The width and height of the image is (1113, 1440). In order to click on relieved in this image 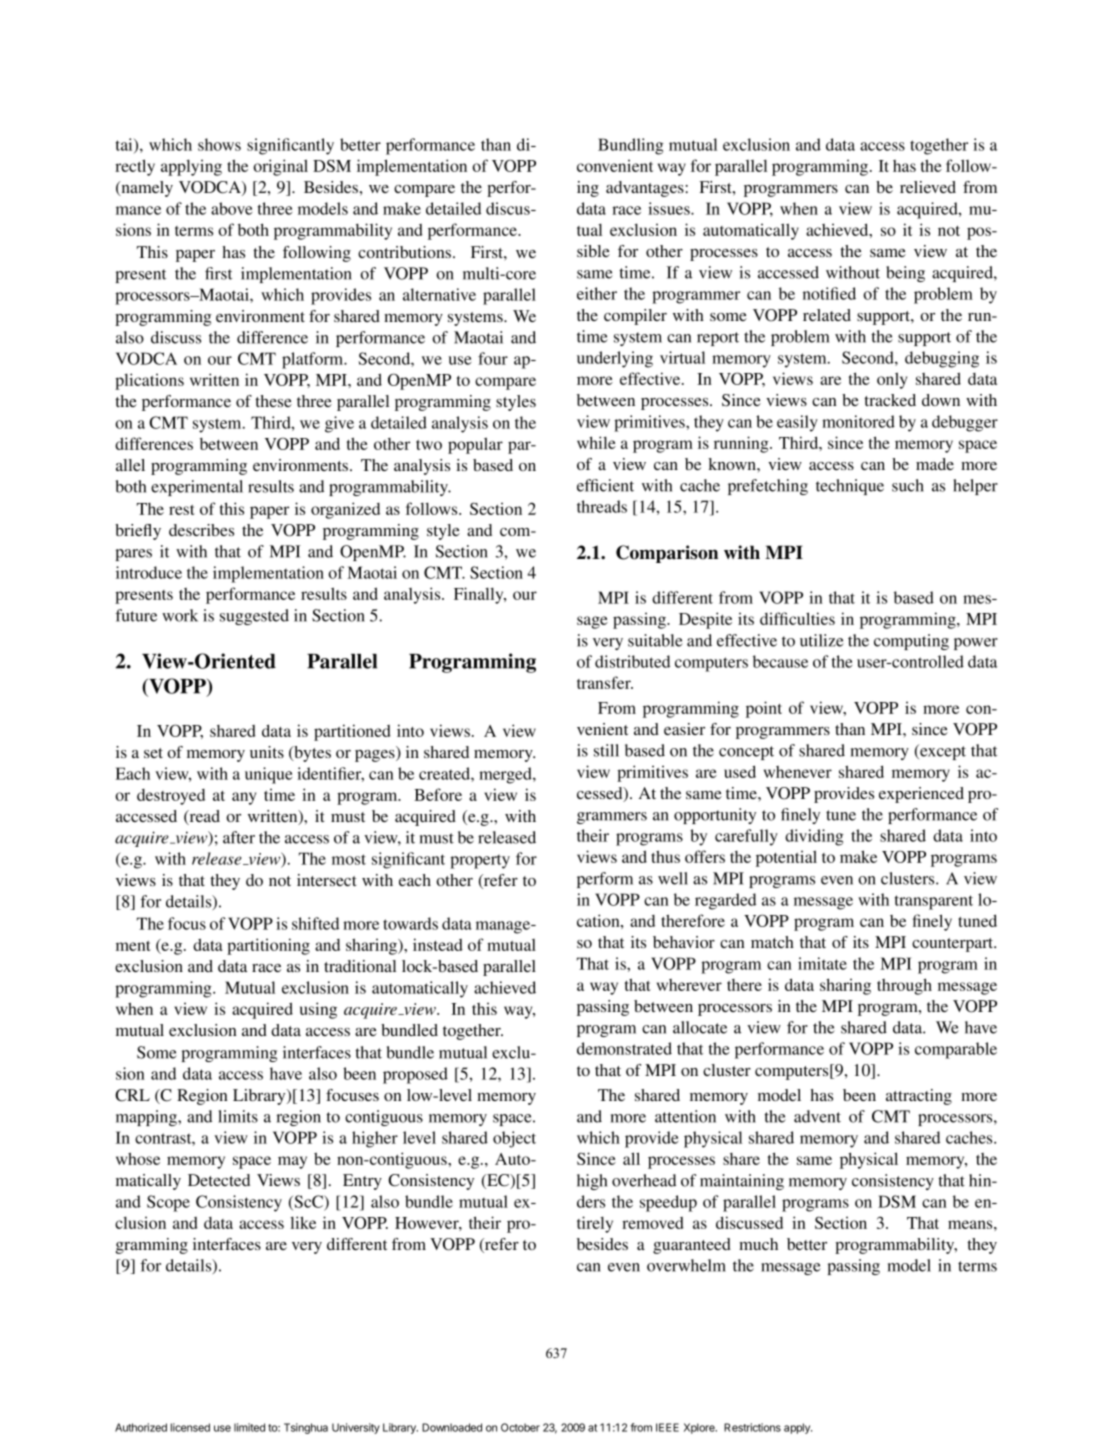, I will do `click(928, 187)`.
